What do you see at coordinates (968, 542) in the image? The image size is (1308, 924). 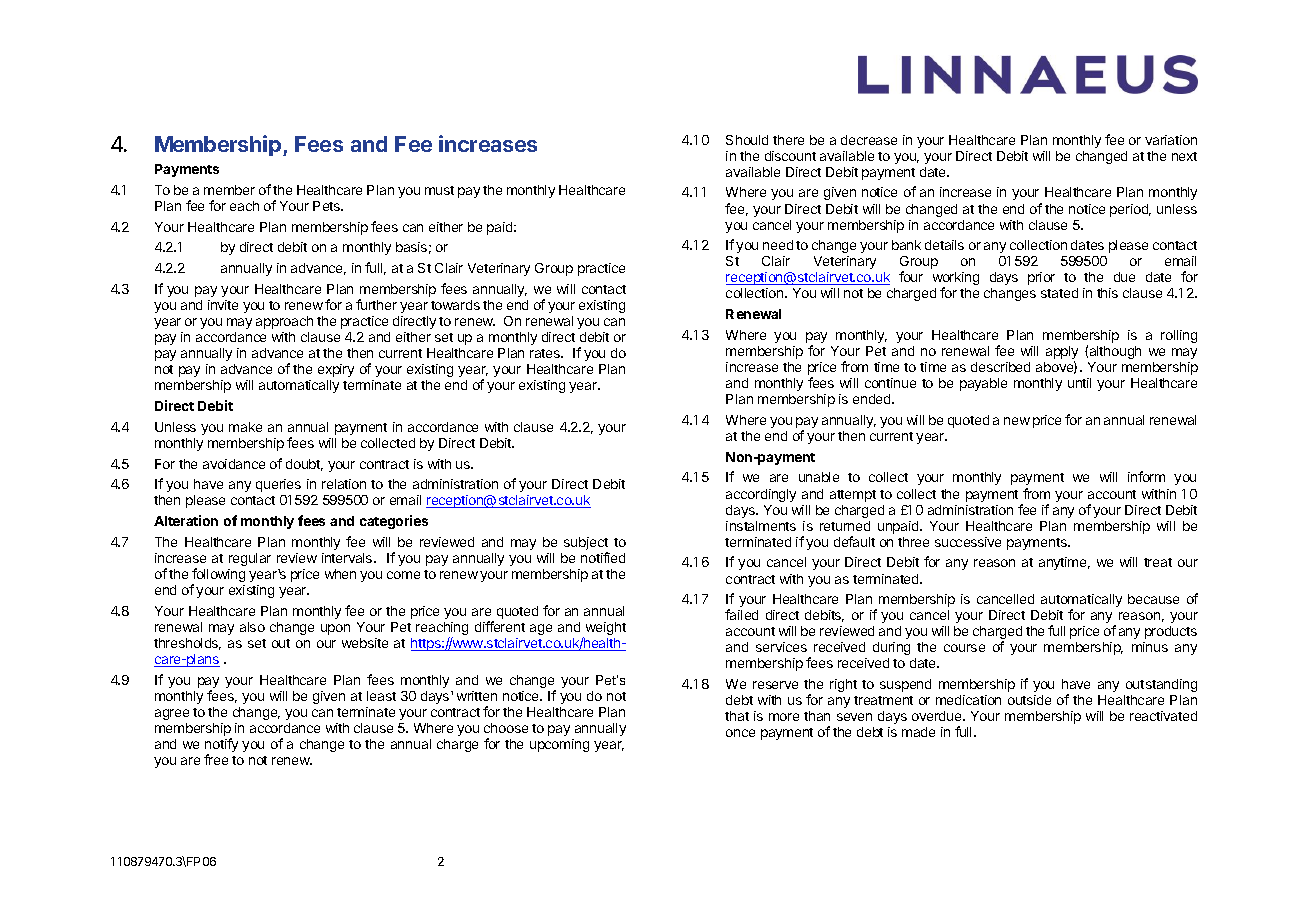 I see `successive` at bounding box center [968, 542].
